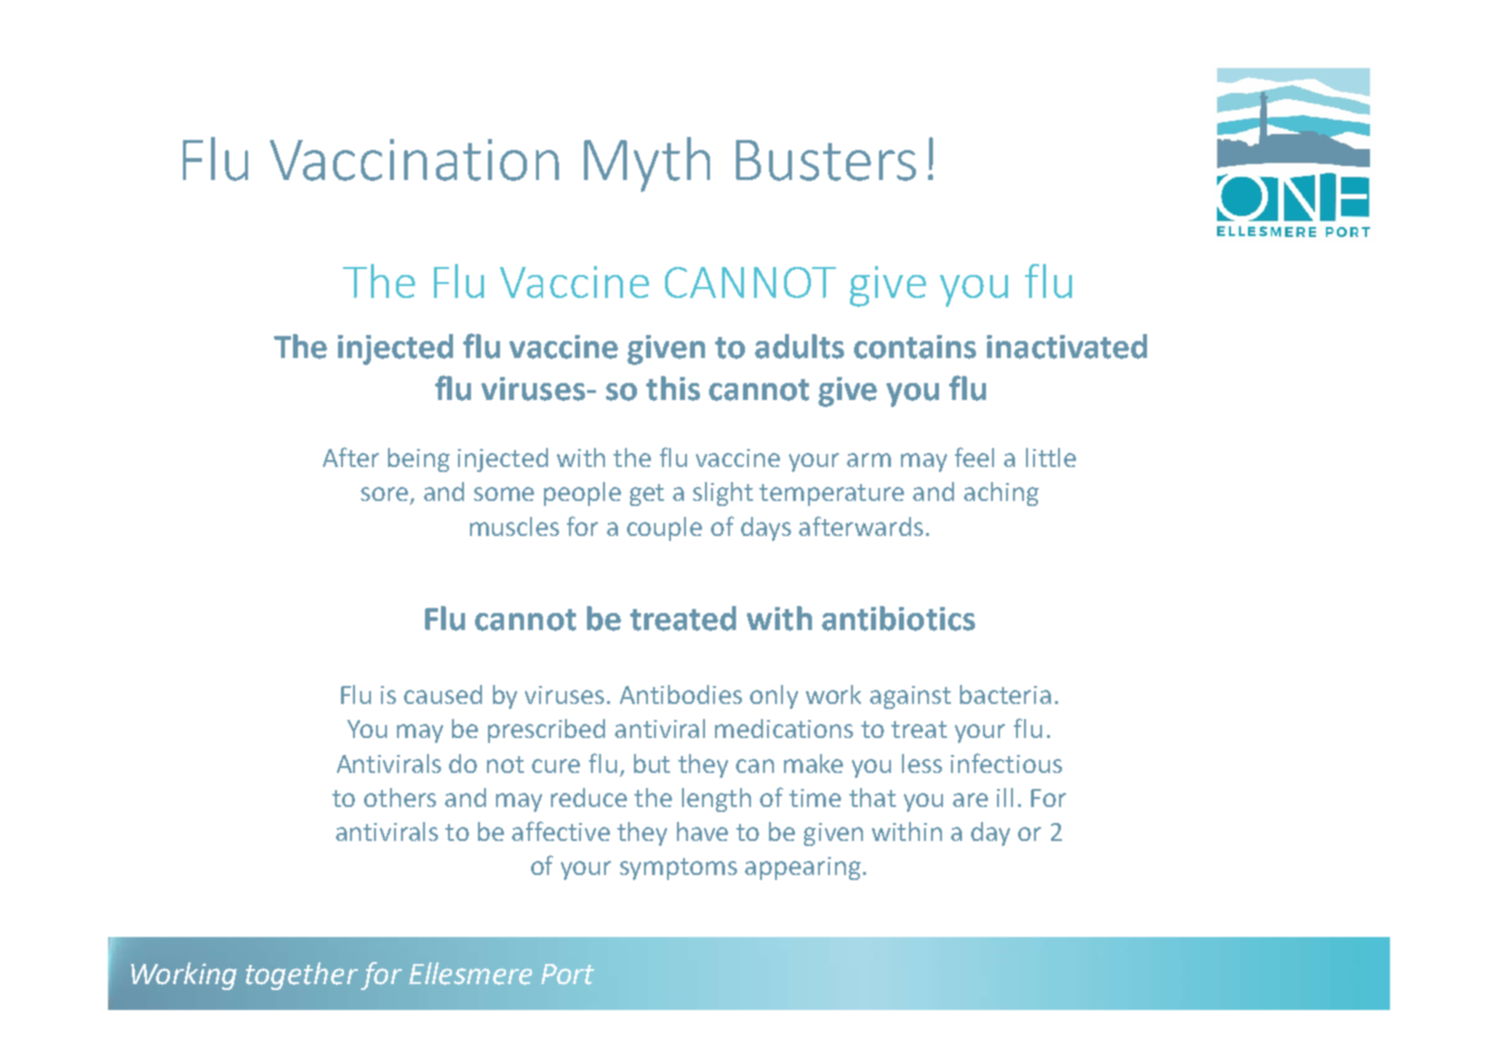 This page has height=1059, width=1498. I want to click on being, so click(419, 460).
